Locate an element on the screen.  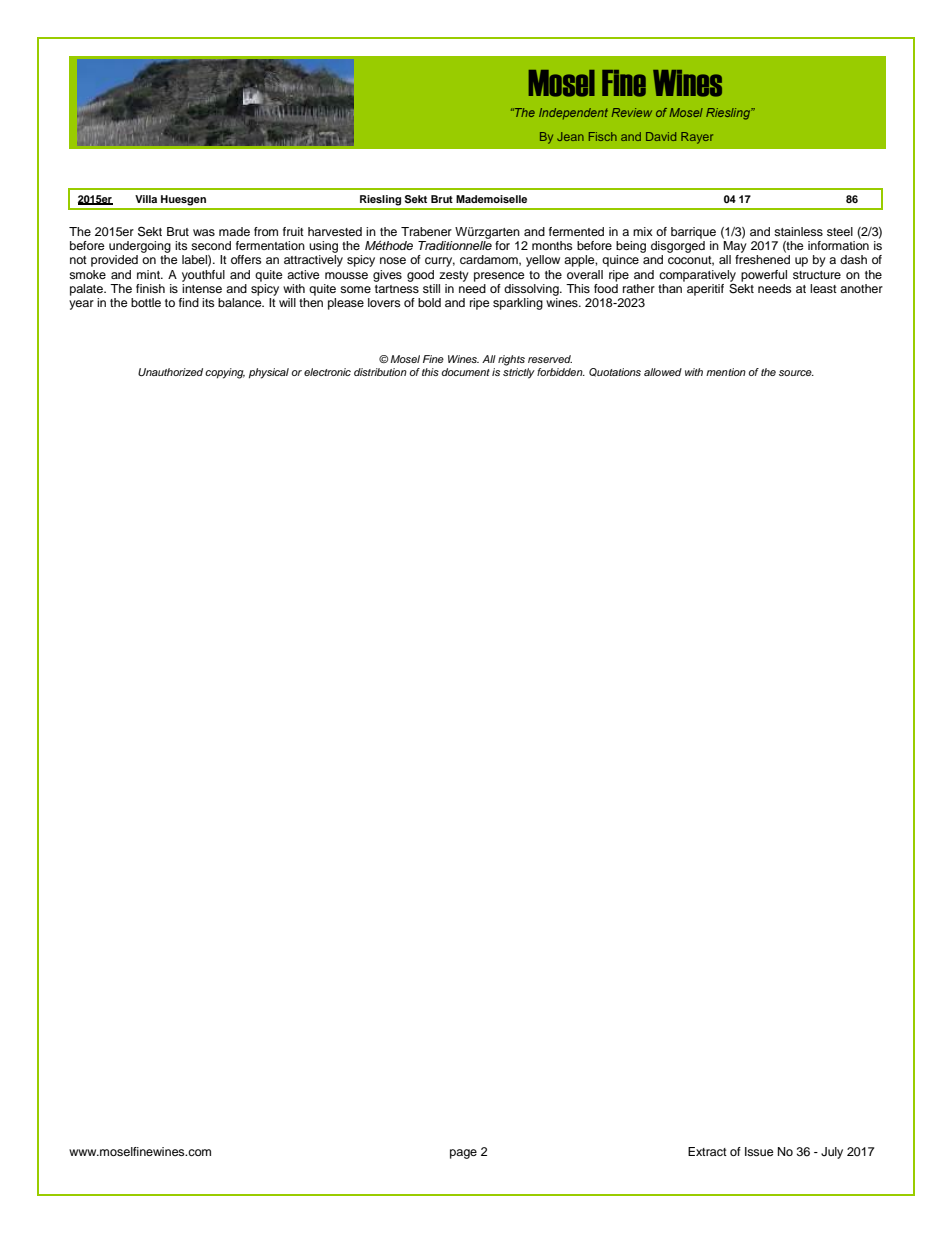
David is located at coordinates (661, 136).
